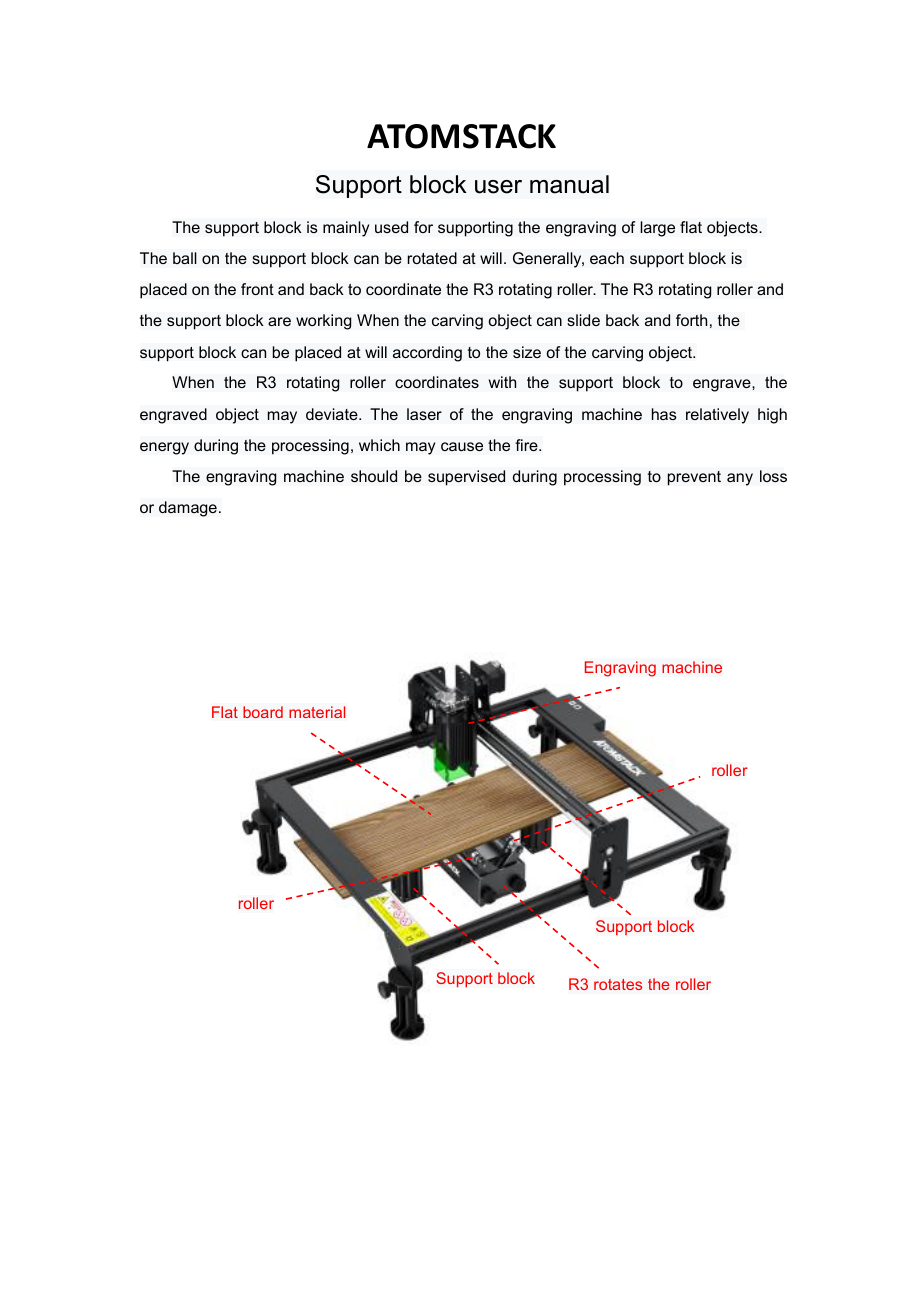 Image resolution: width=924 pixels, height=1308 pixels. Describe the element at coordinates (717, 416) in the page. I see `relatively` at that location.
